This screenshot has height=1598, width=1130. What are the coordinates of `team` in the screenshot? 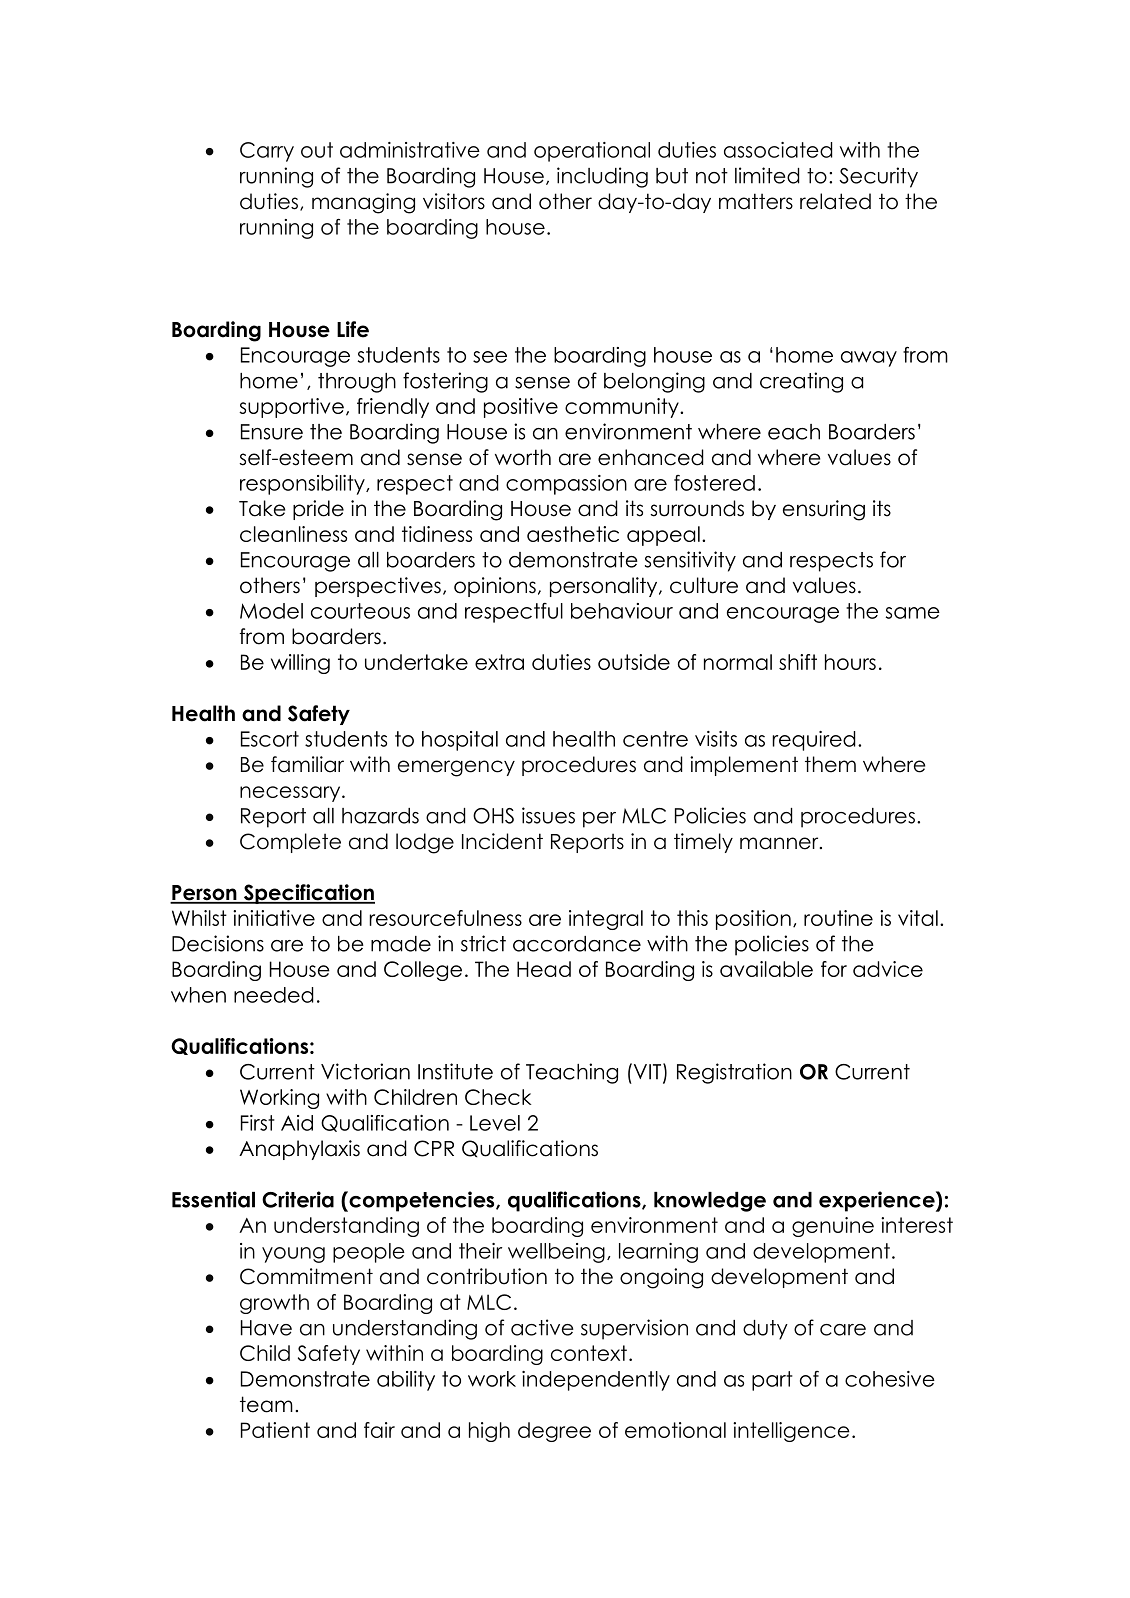 It's located at (266, 1404).
